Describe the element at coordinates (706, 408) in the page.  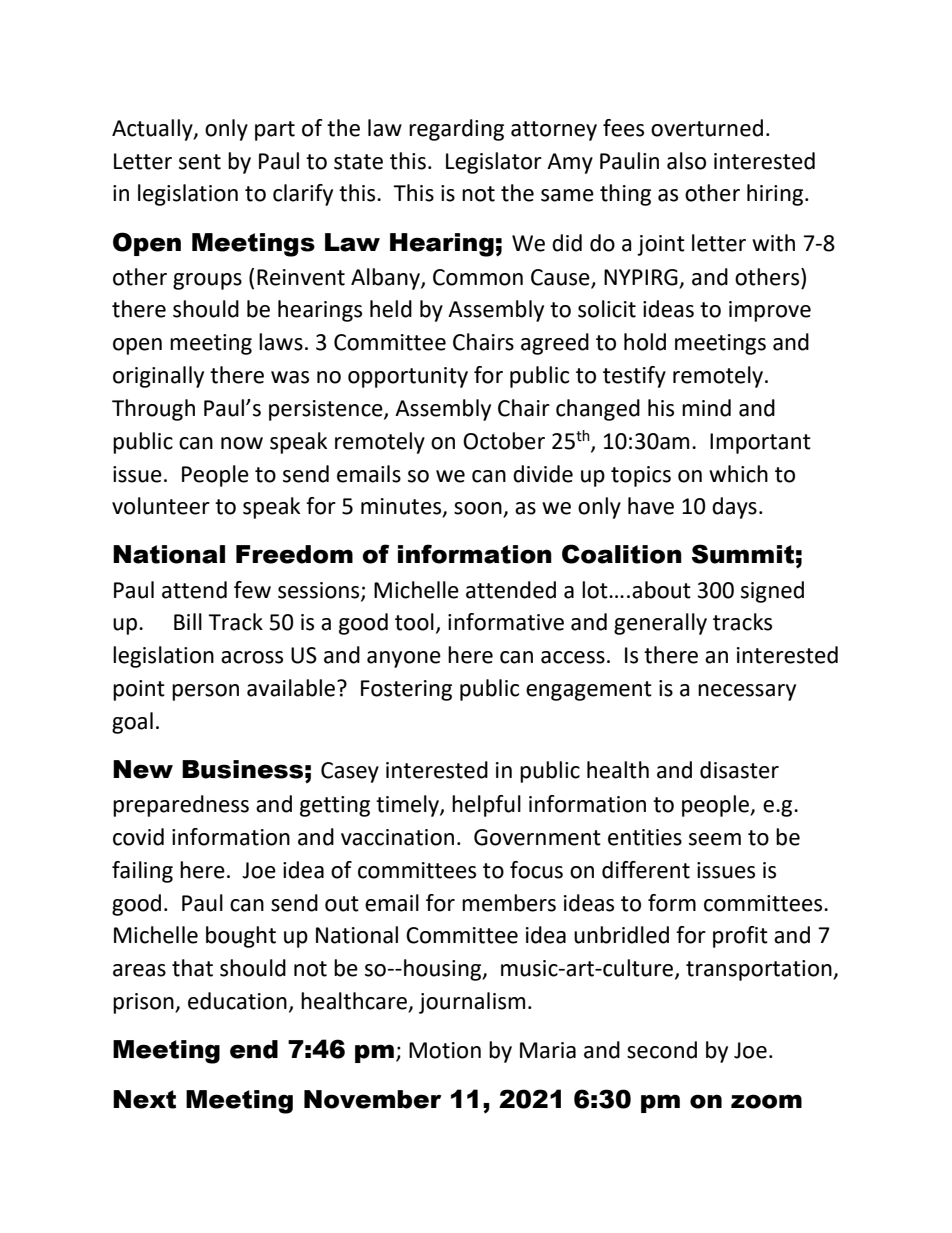
I see `mind` at that location.
